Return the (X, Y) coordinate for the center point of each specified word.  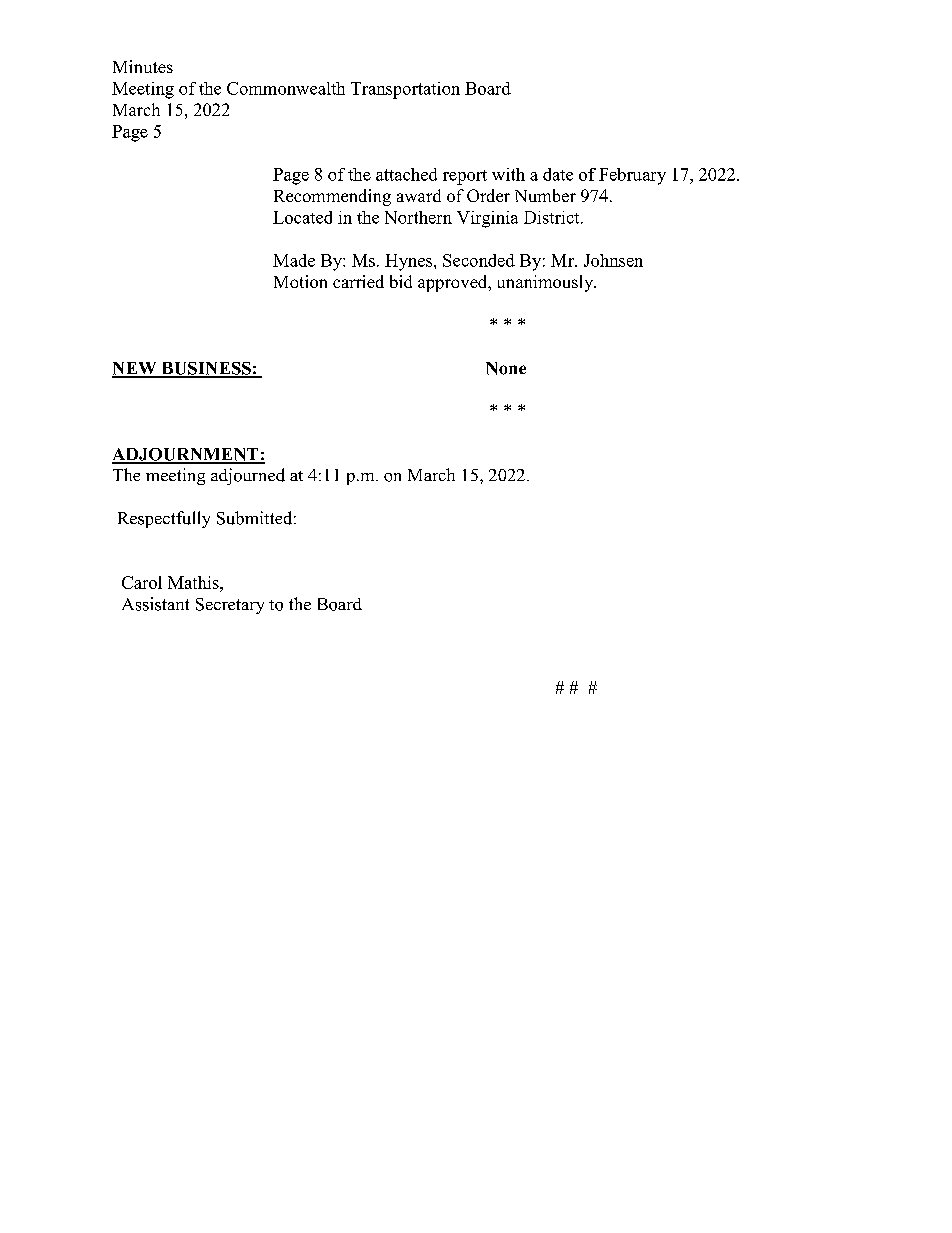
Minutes (143, 66)
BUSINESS (206, 369)
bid (401, 281)
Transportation (405, 90)
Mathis (194, 582)
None (506, 368)
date (558, 174)
